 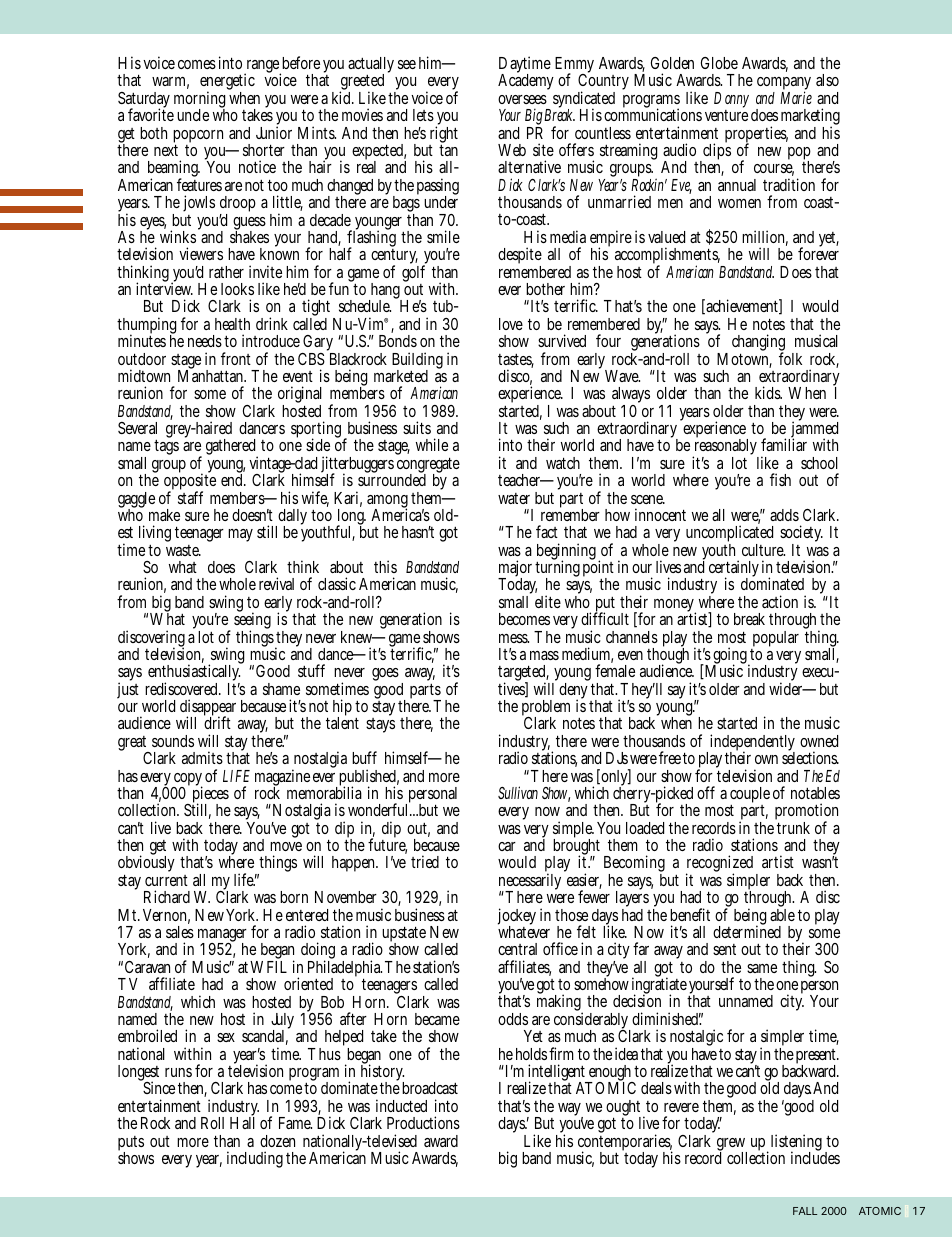 What do you see at coordinates (423, 1122) in the screenshot?
I see `Productions` at bounding box center [423, 1122].
